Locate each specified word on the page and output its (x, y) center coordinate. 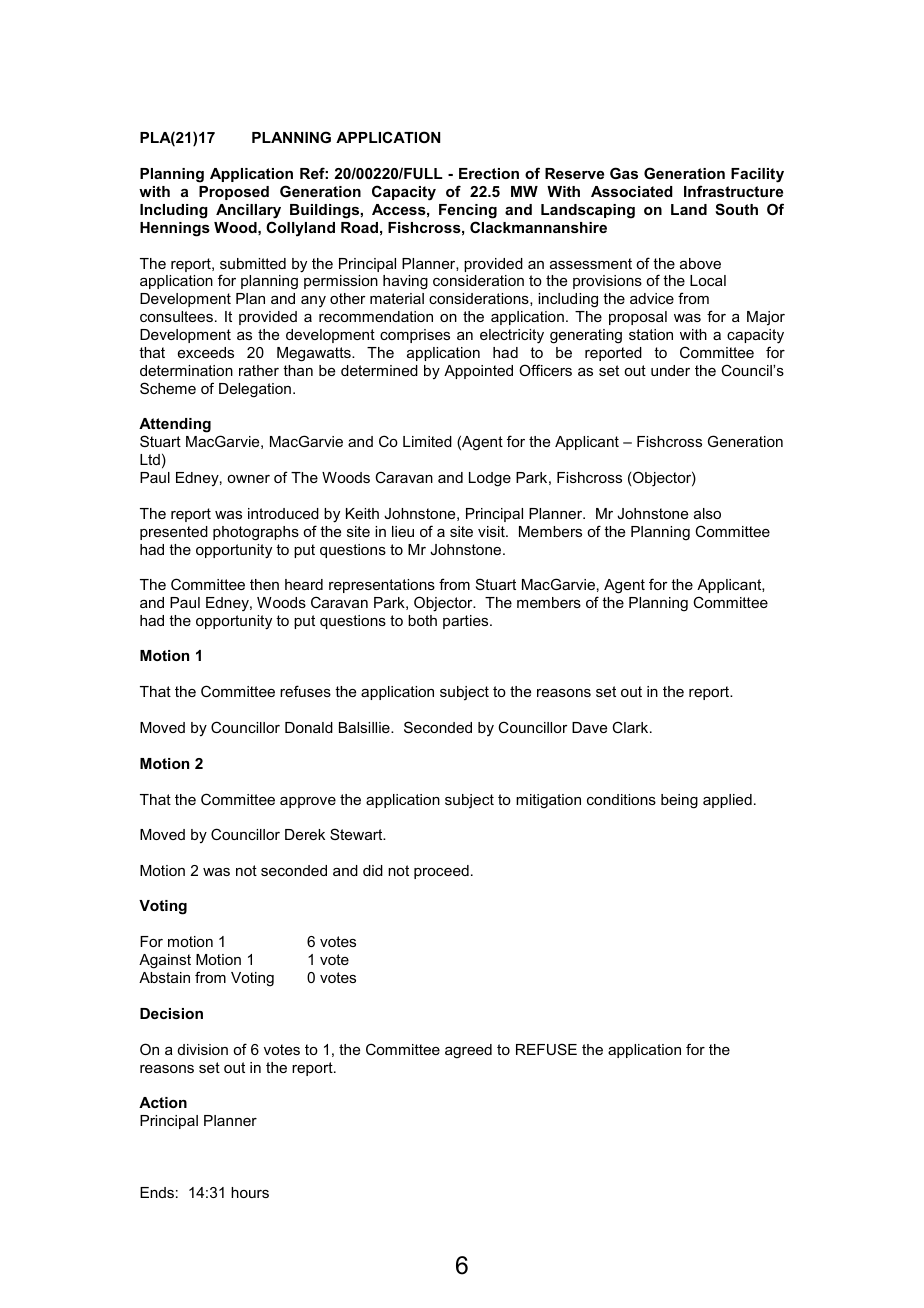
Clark (631, 727)
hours (250, 1192)
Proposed (234, 193)
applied (727, 801)
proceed (441, 872)
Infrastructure (733, 191)
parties (467, 622)
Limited (427, 441)
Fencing (468, 211)
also (707, 513)
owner (248, 479)
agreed (468, 1051)
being (679, 801)
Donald (309, 727)
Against (165, 961)
